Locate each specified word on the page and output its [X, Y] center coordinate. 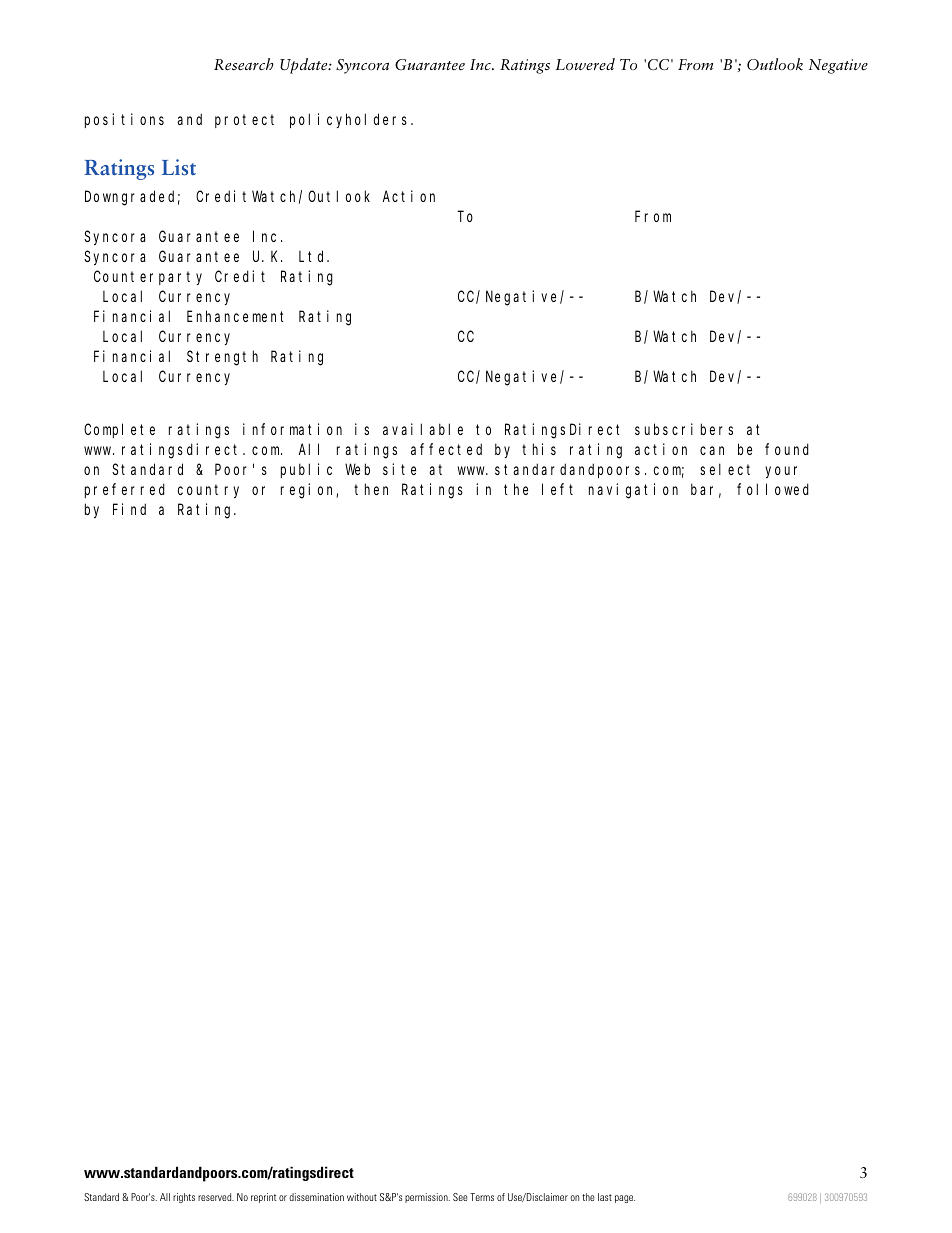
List [179, 167]
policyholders [351, 120]
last [605, 1197]
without [362, 1197]
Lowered [585, 64]
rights [184, 1198]
